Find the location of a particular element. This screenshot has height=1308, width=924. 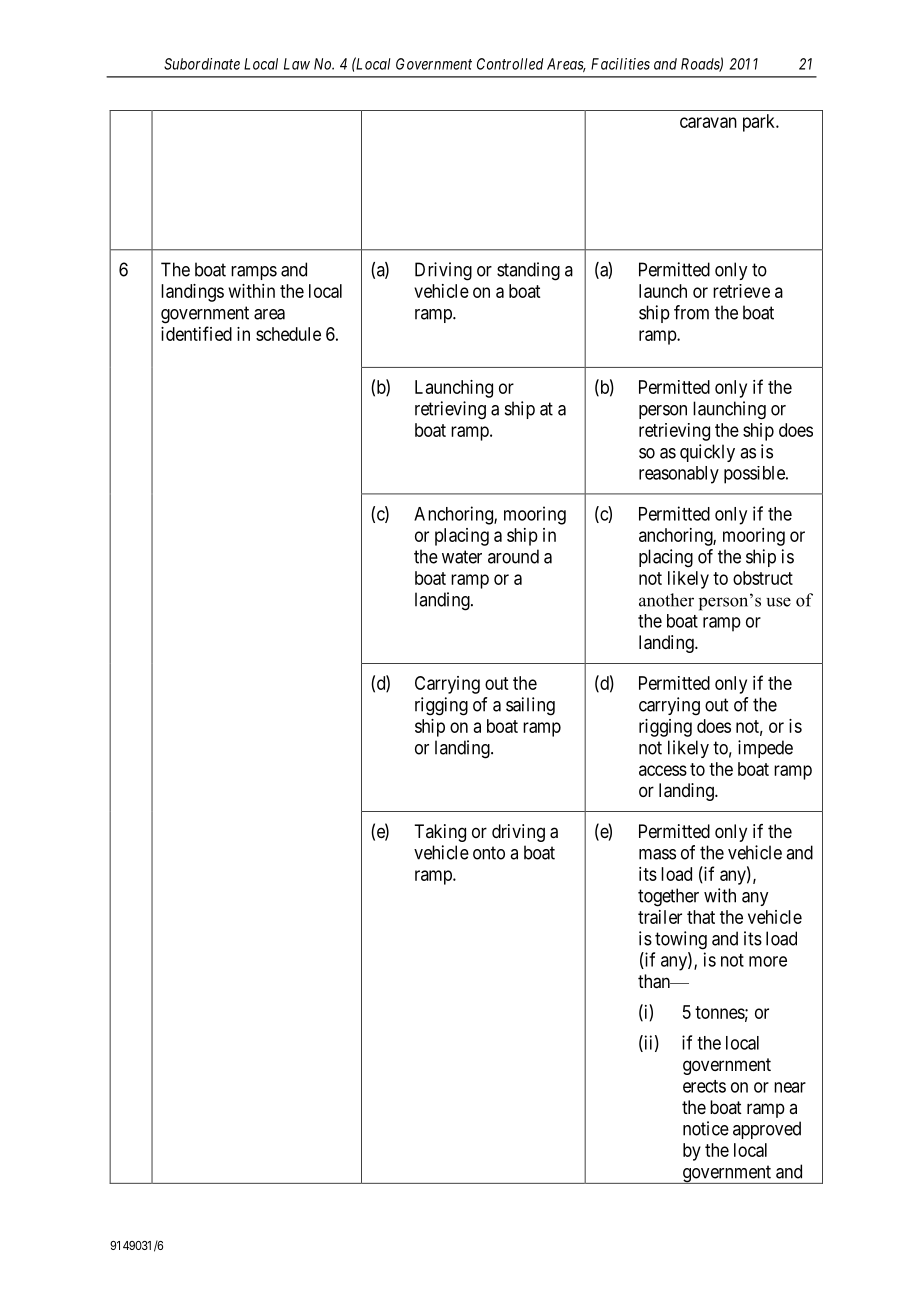

erects is located at coordinates (704, 1086).
